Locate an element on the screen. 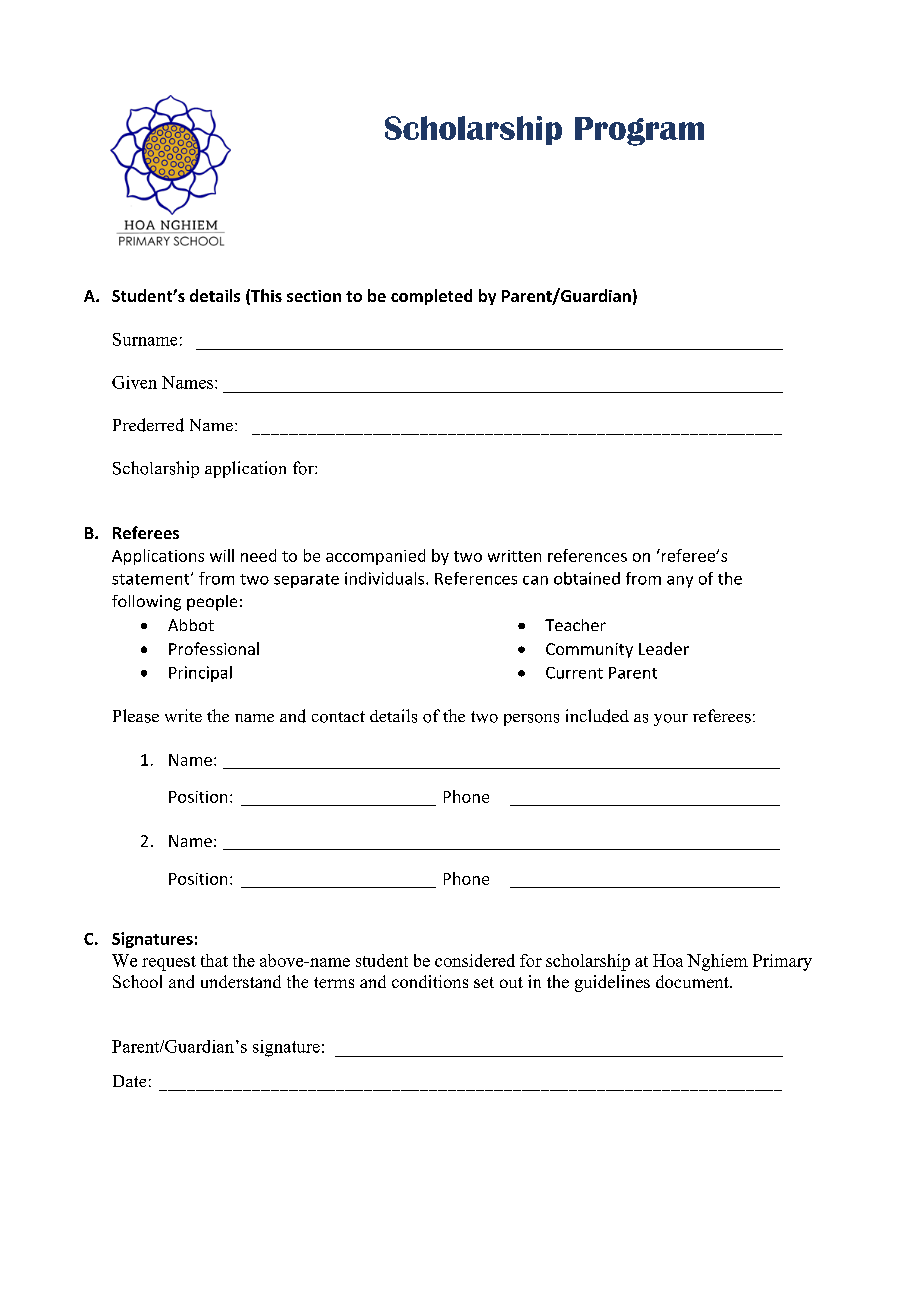 This screenshot has height=1308, width=924. people is located at coordinates (212, 603).
